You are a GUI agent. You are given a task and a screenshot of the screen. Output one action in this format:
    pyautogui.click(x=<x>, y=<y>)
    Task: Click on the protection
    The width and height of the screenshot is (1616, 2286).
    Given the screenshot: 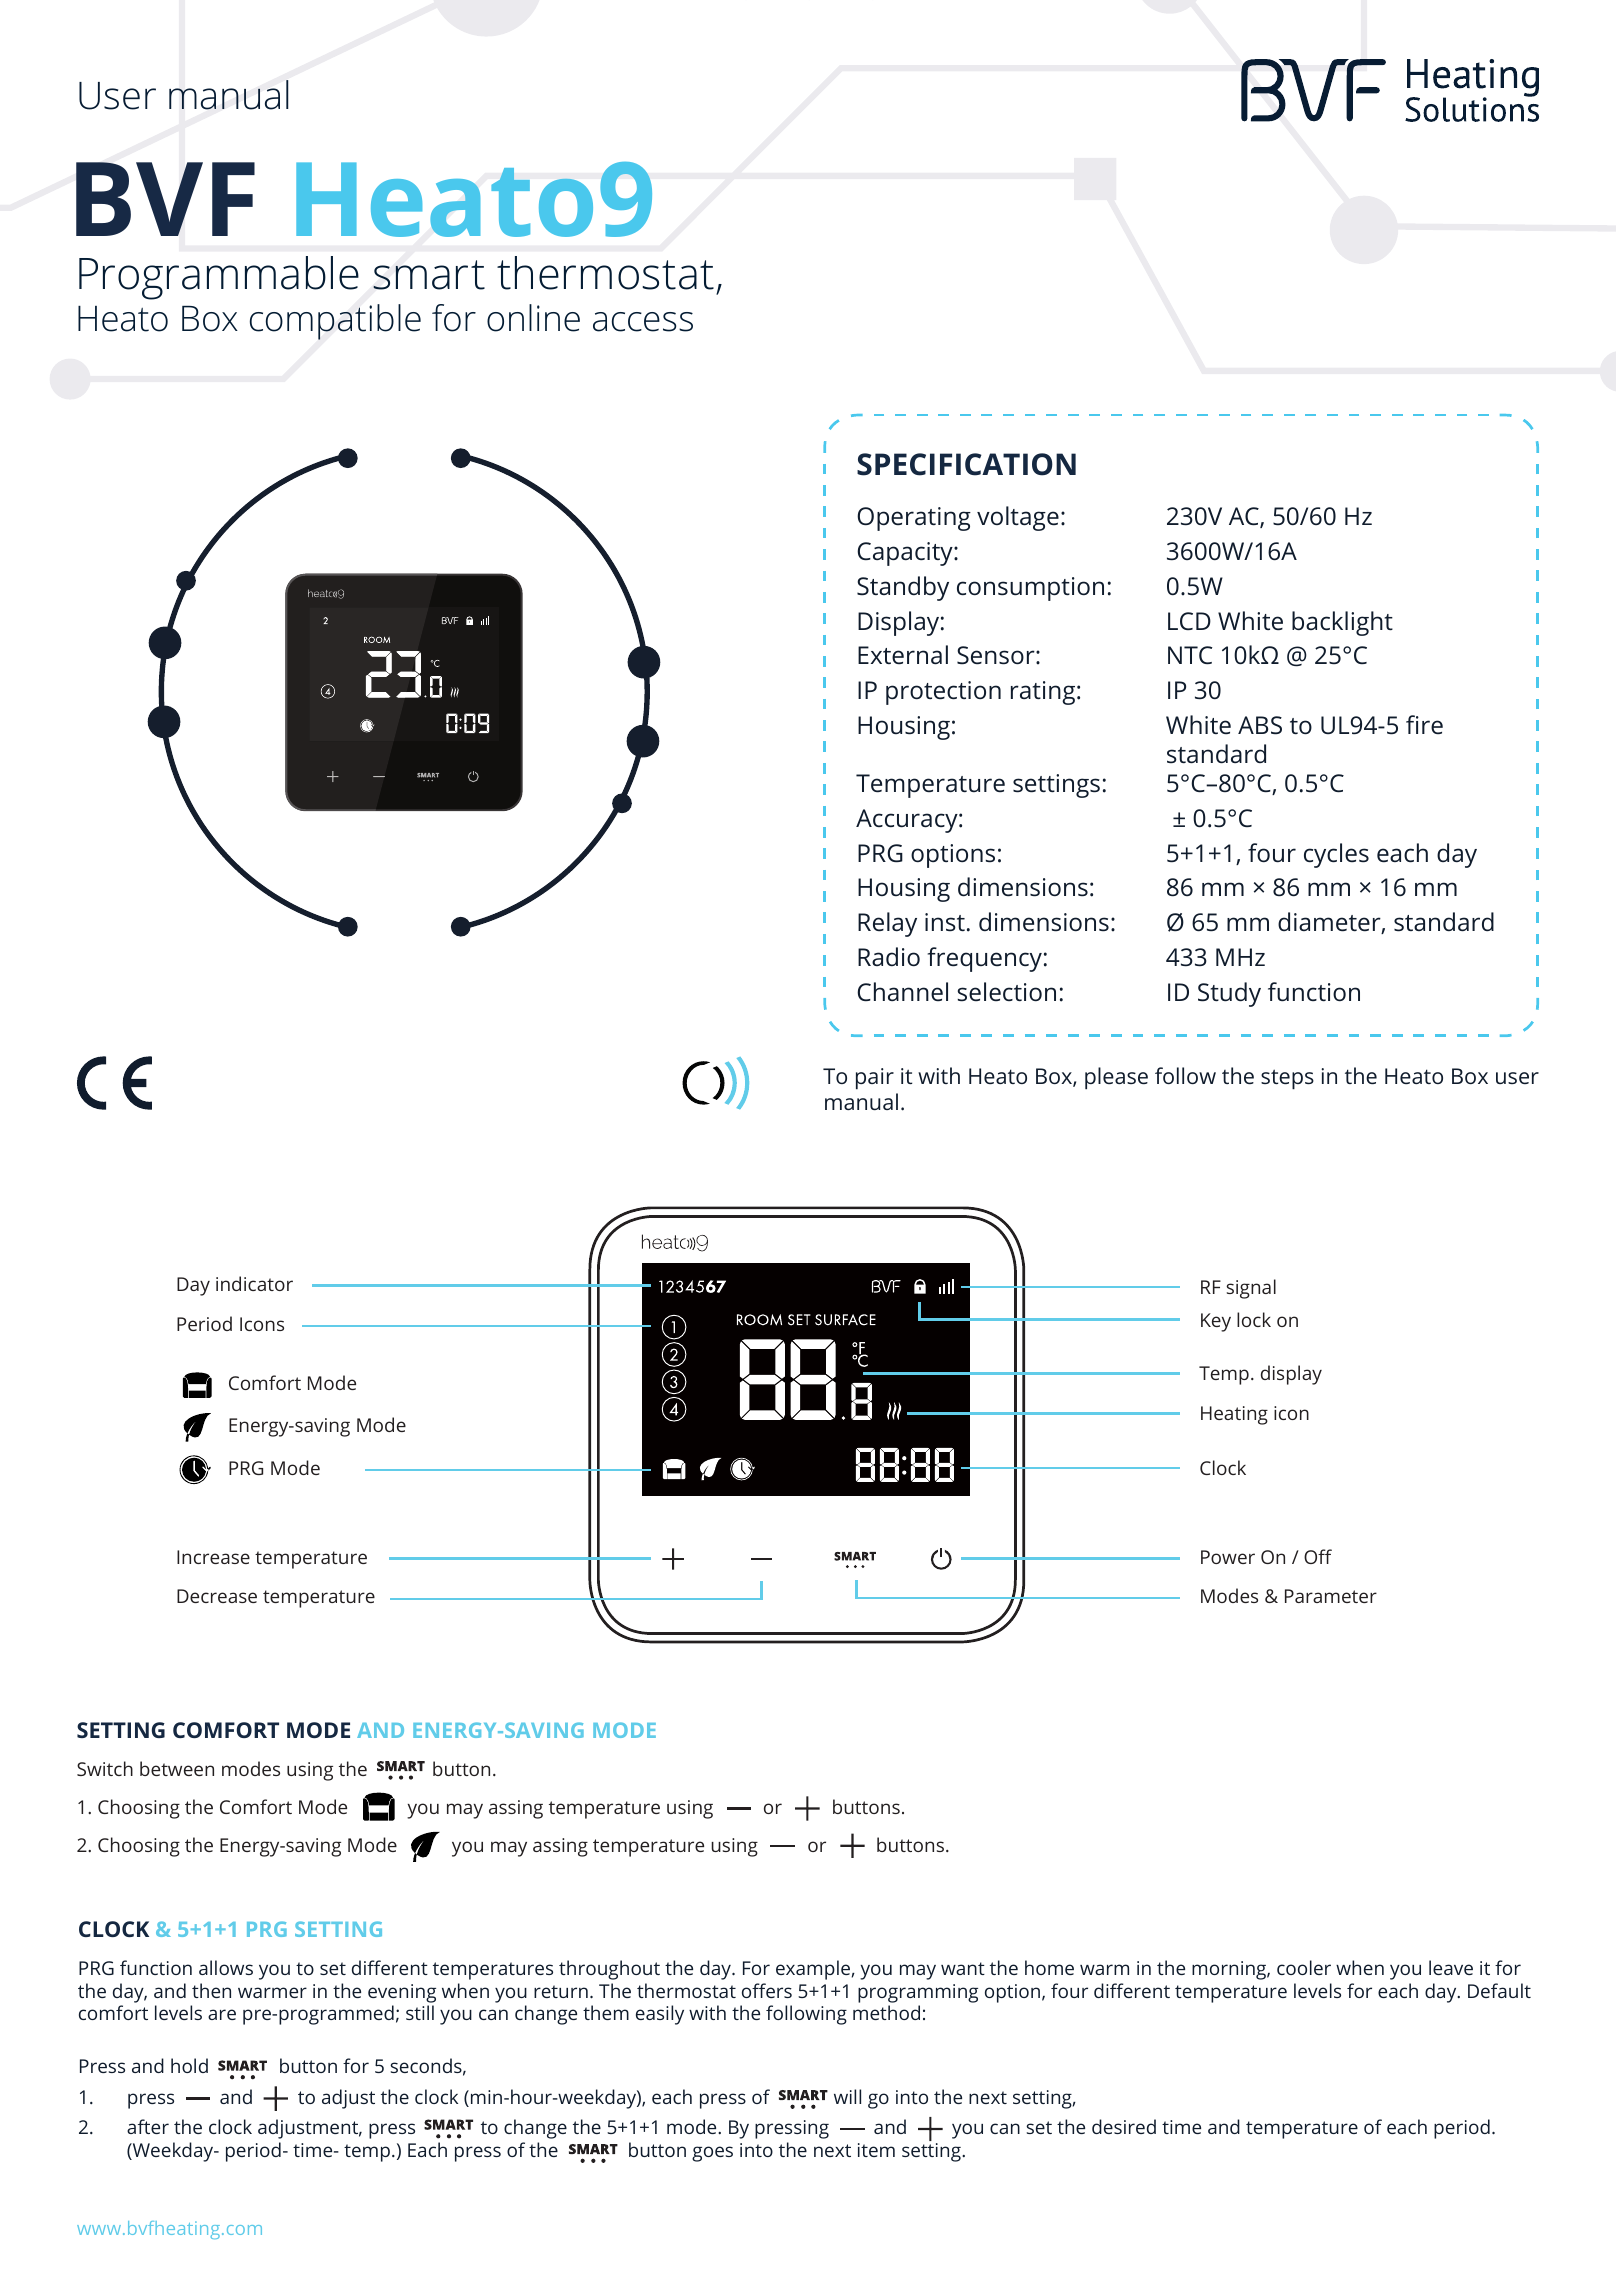 What is the action you would take?
    pyautogui.click(x=943, y=693)
